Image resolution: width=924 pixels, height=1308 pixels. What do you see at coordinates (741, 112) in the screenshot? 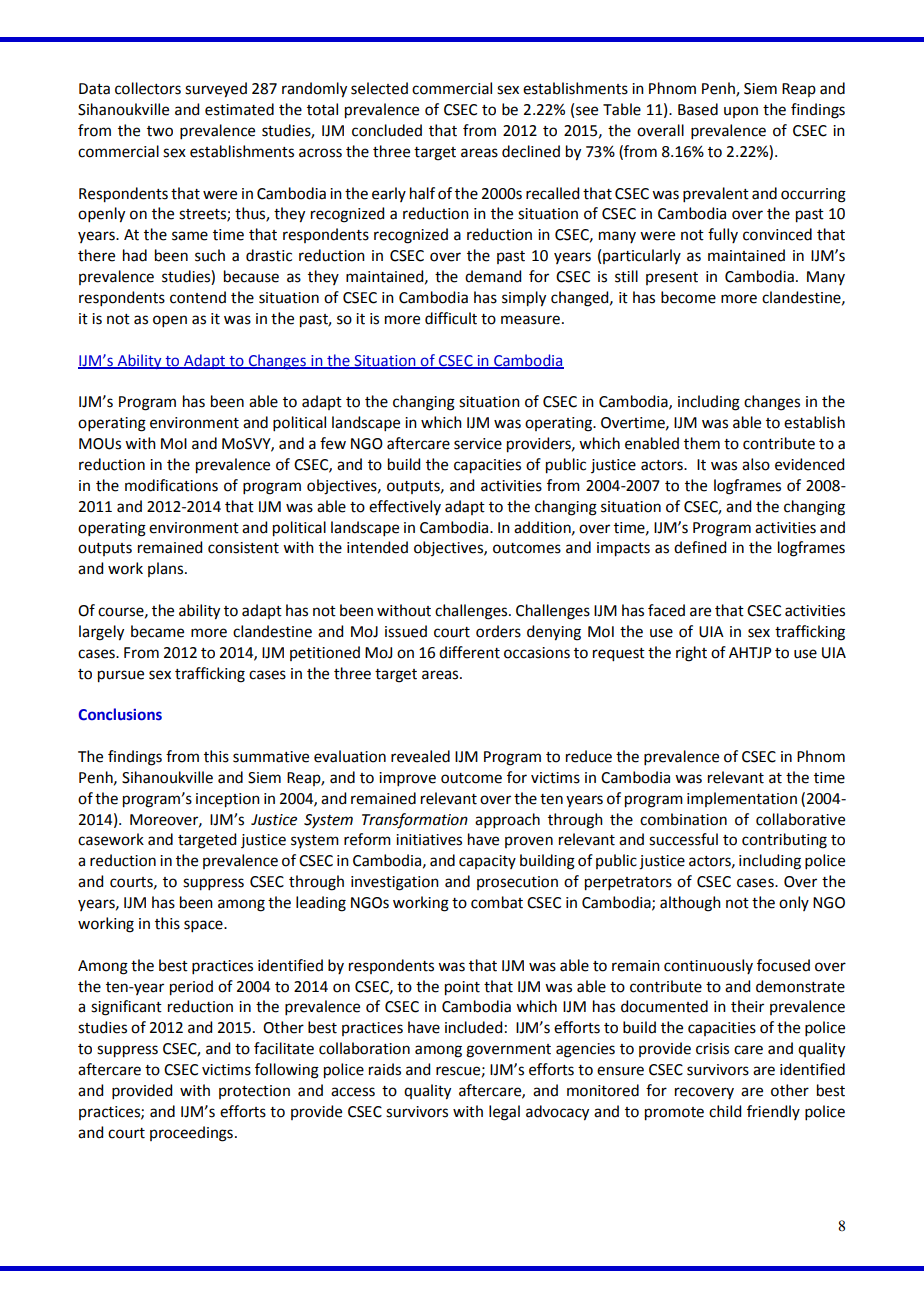
I see `upon` at bounding box center [741, 112].
